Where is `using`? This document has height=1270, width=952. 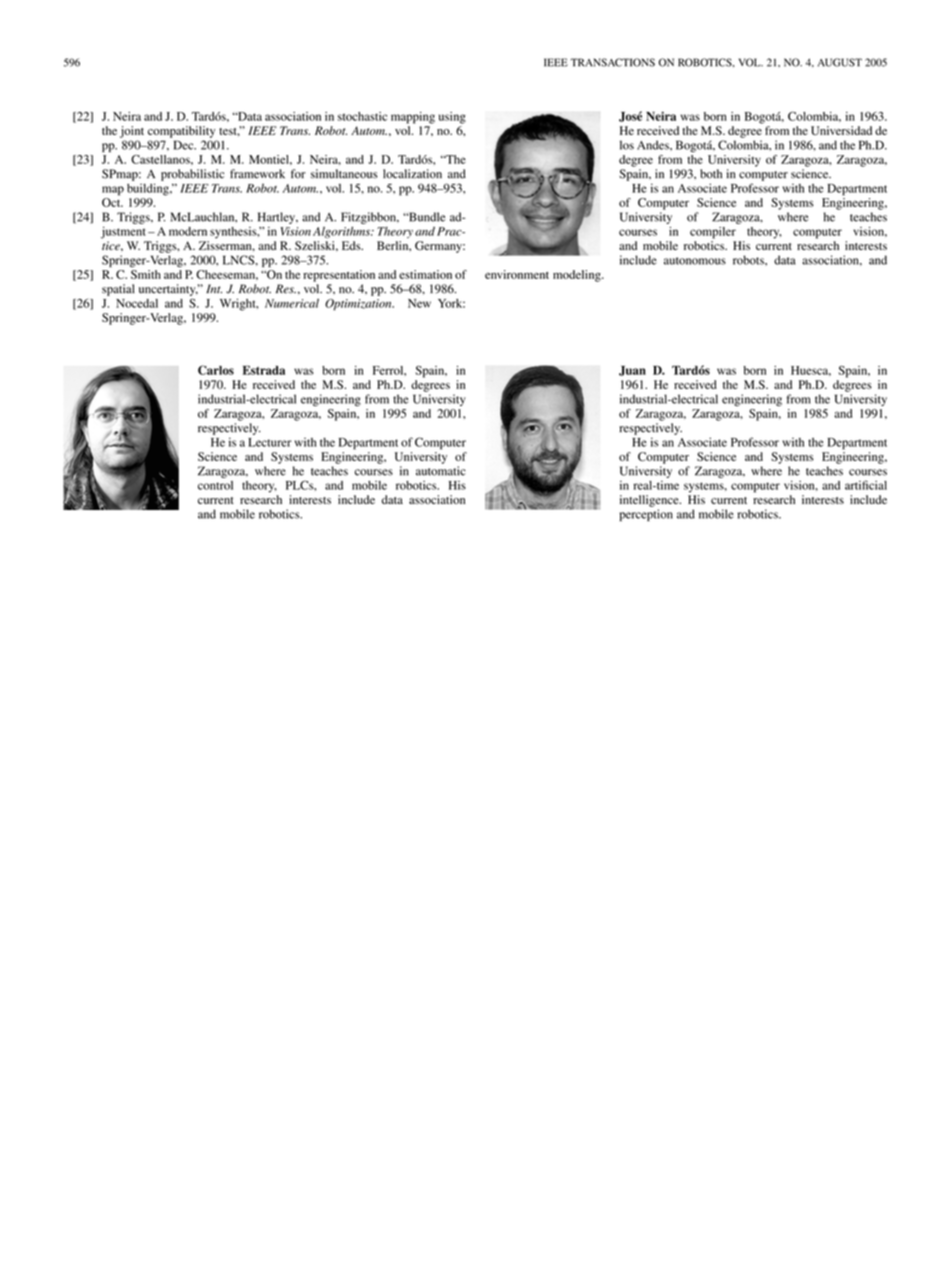
using is located at coordinates (452, 118).
